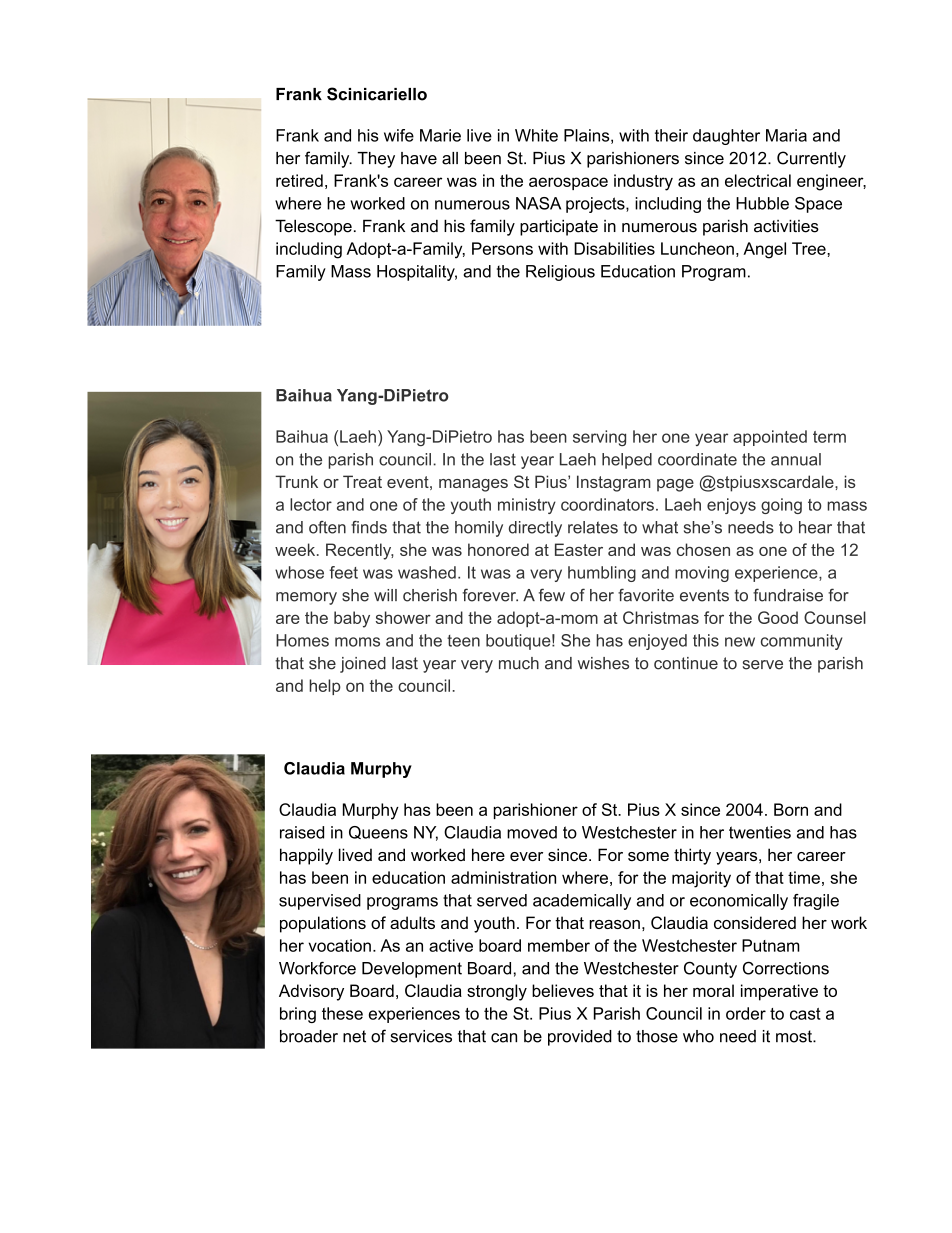 The height and width of the page is (1233, 952). Describe the element at coordinates (552, 595) in the page. I see `few` at that location.
